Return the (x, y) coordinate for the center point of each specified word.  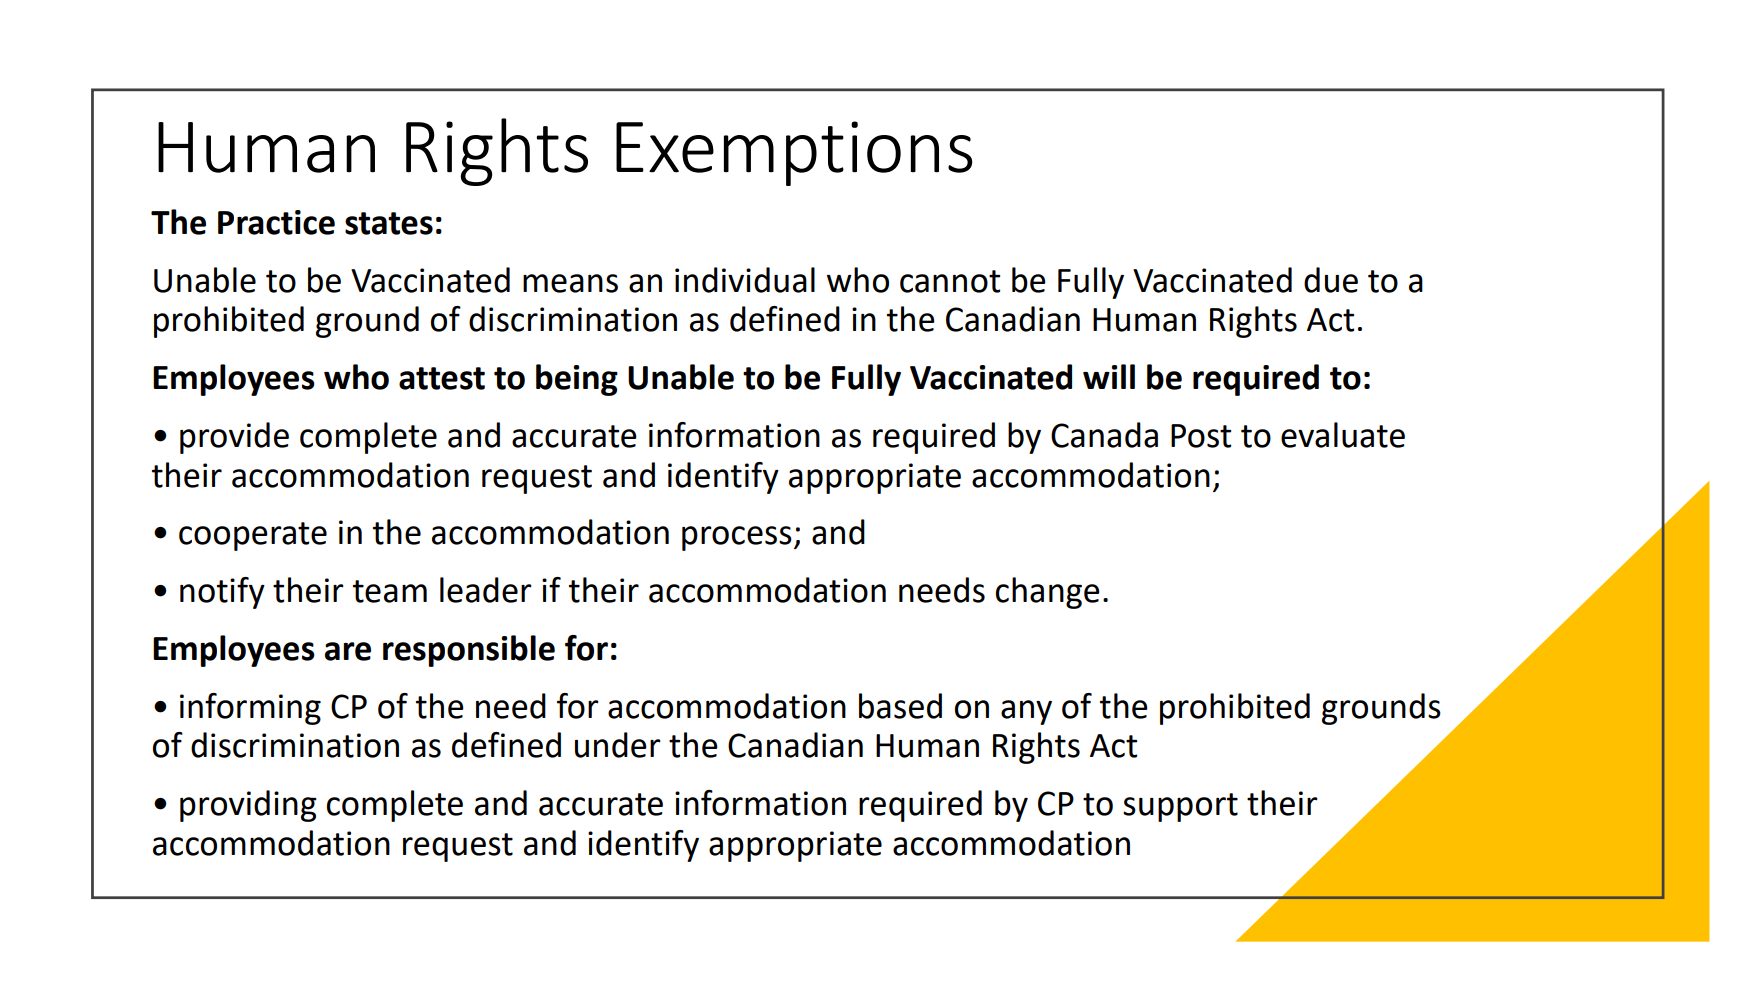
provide (234, 438)
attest (442, 378)
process (737, 538)
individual (745, 280)
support (1180, 807)
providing (248, 806)
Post (1201, 436)
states (389, 223)
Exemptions (794, 153)
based (900, 706)
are (348, 651)
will (1109, 376)
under (618, 745)
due (1331, 280)
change (1048, 593)
